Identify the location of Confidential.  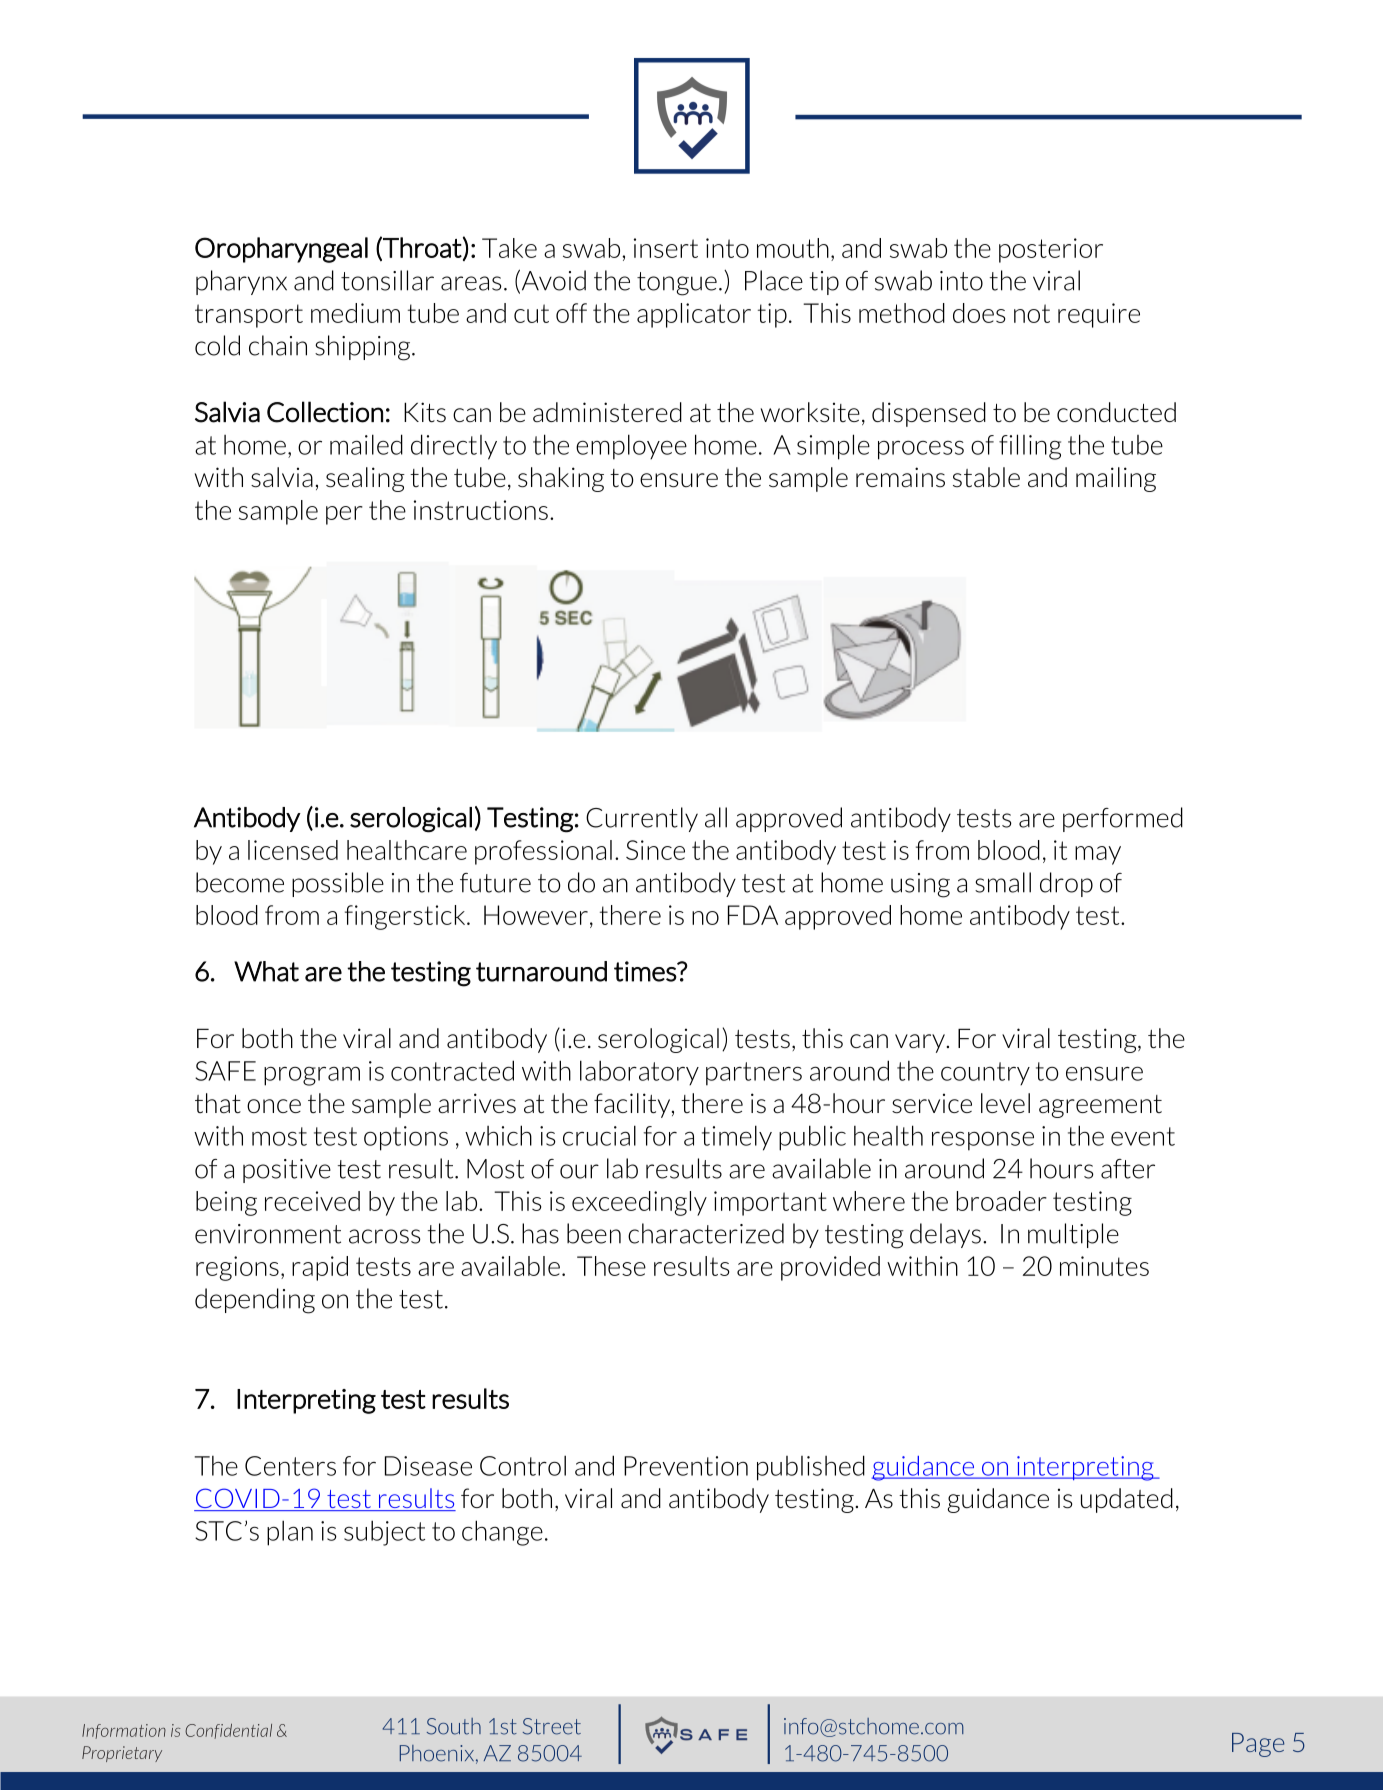
(228, 1731).
